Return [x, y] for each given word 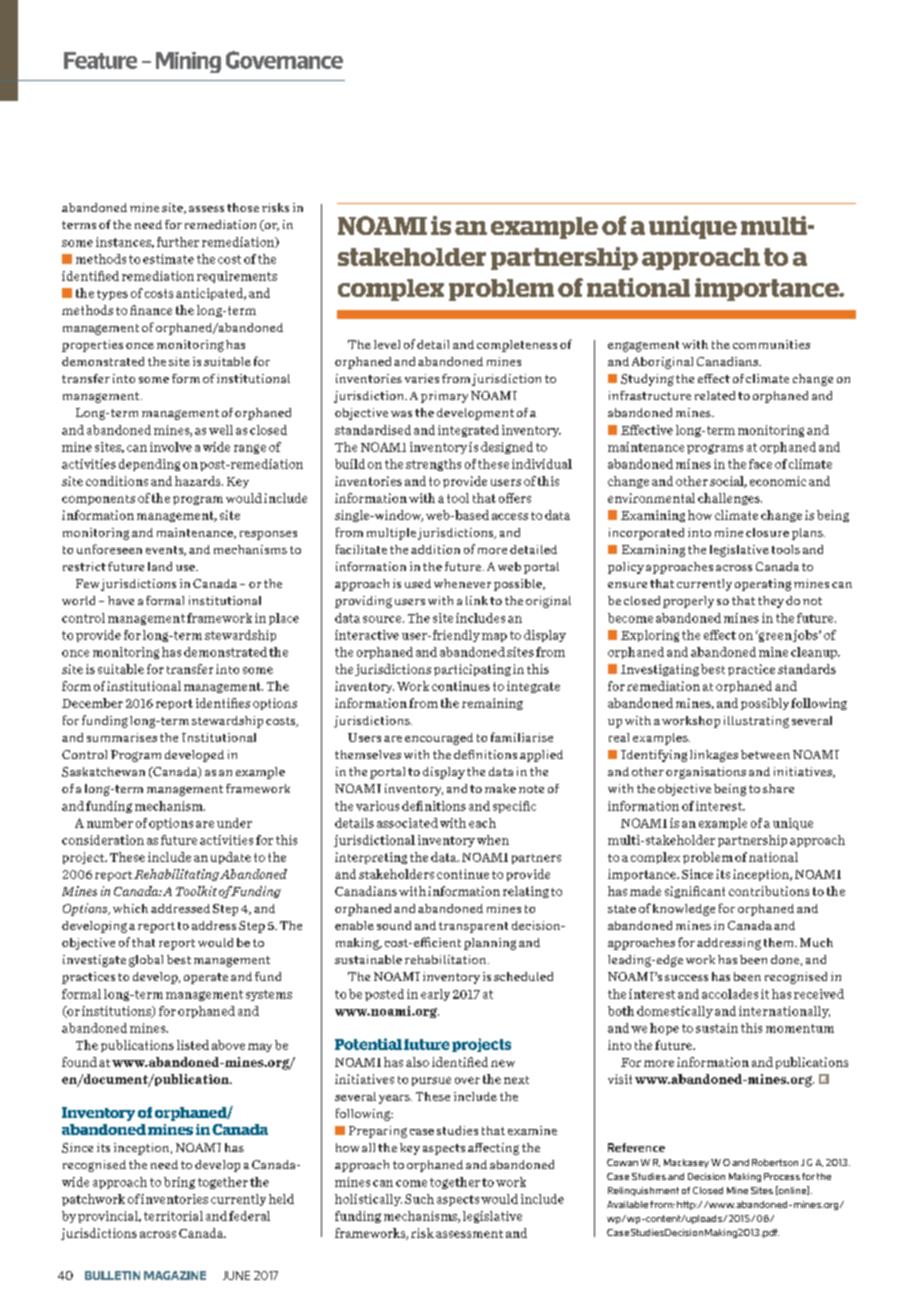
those [243, 207]
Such [419, 1199]
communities [771, 344]
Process [782, 1176]
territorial [173, 1216]
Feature [100, 60]
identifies [223, 703]
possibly [765, 704]
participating [472, 670]
